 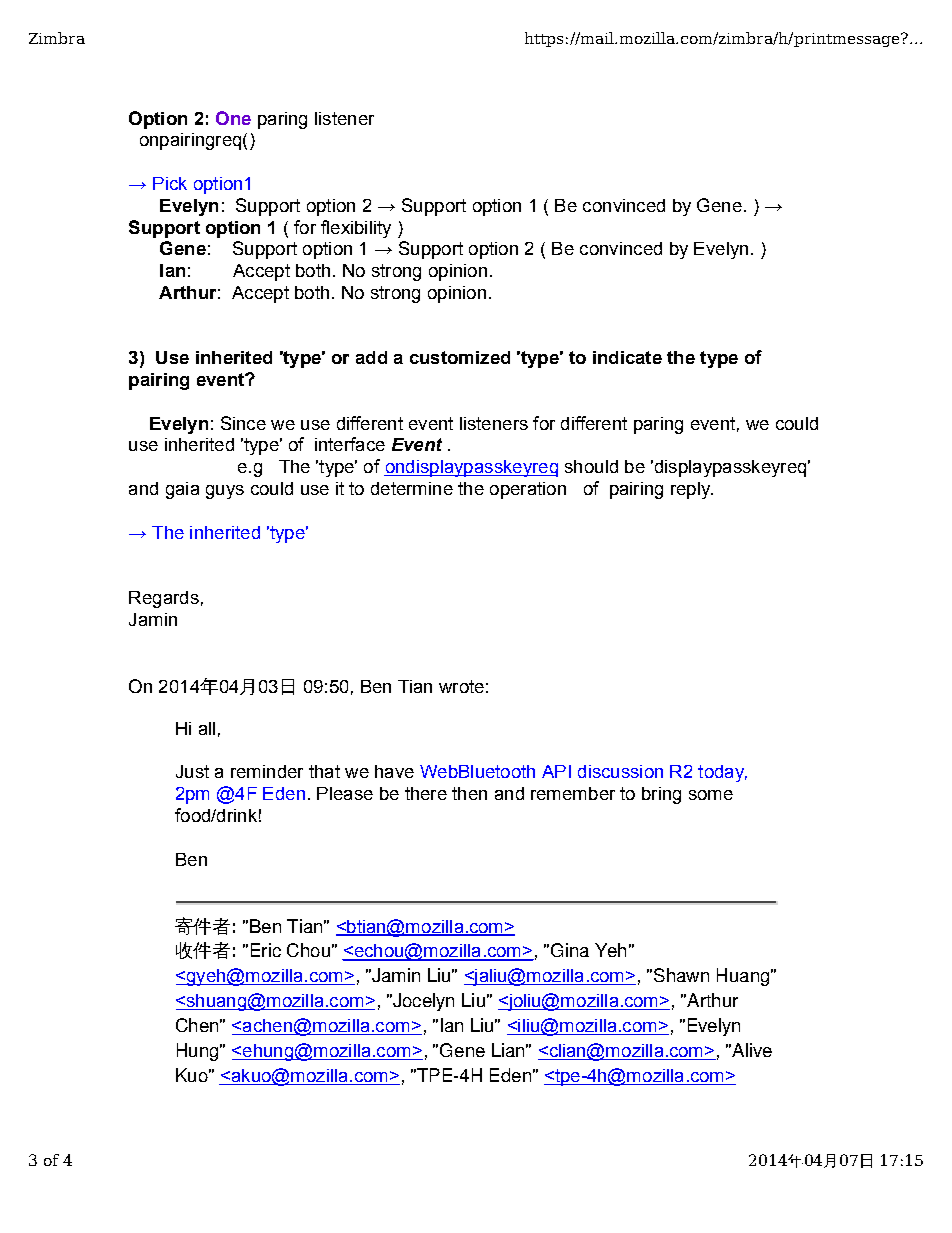 I want to click on flexibility, so click(x=356, y=229).
